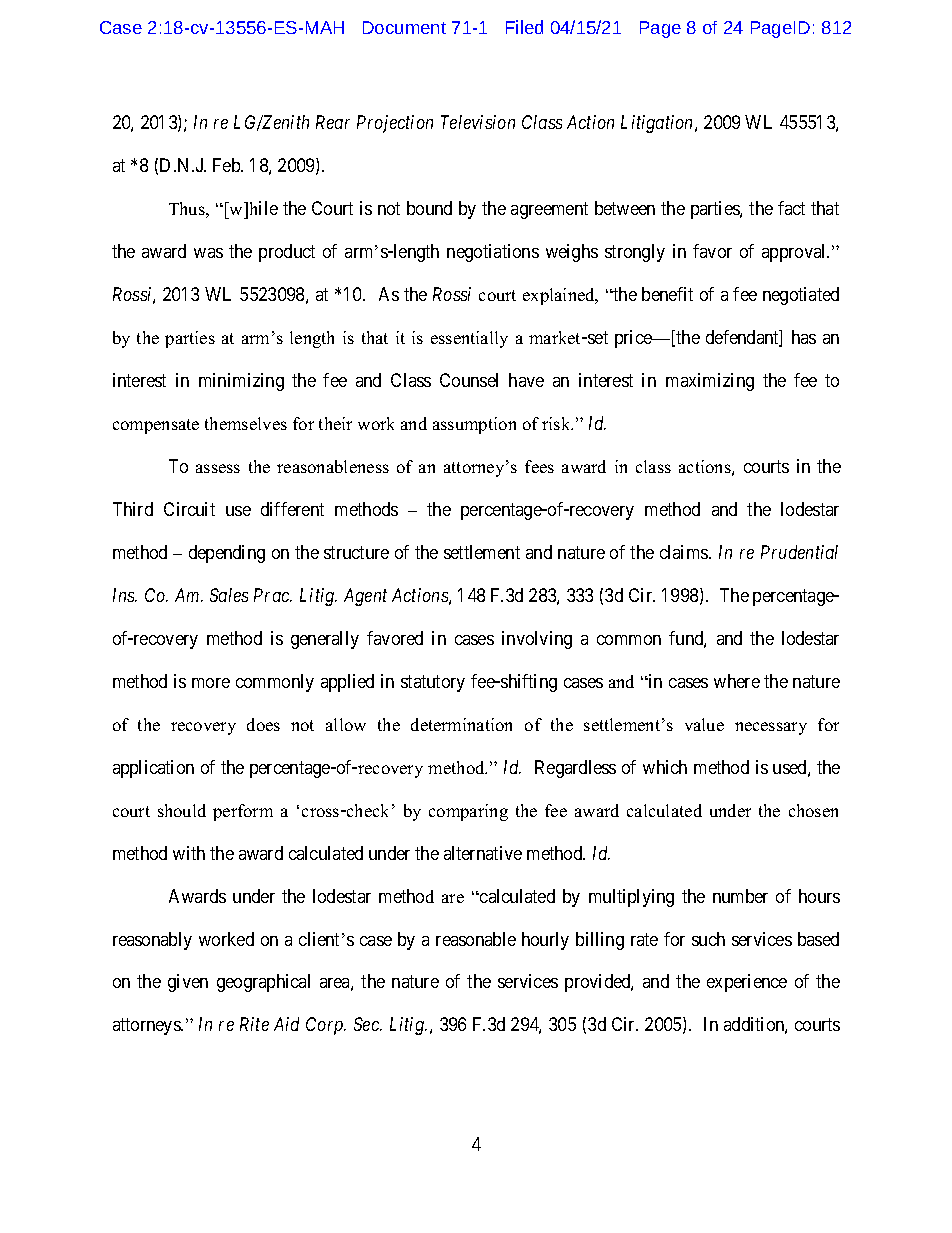 This screenshot has height=1233, width=952. Describe the element at coordinates (188, 983) in the screenshot. I see `given` at that location.
